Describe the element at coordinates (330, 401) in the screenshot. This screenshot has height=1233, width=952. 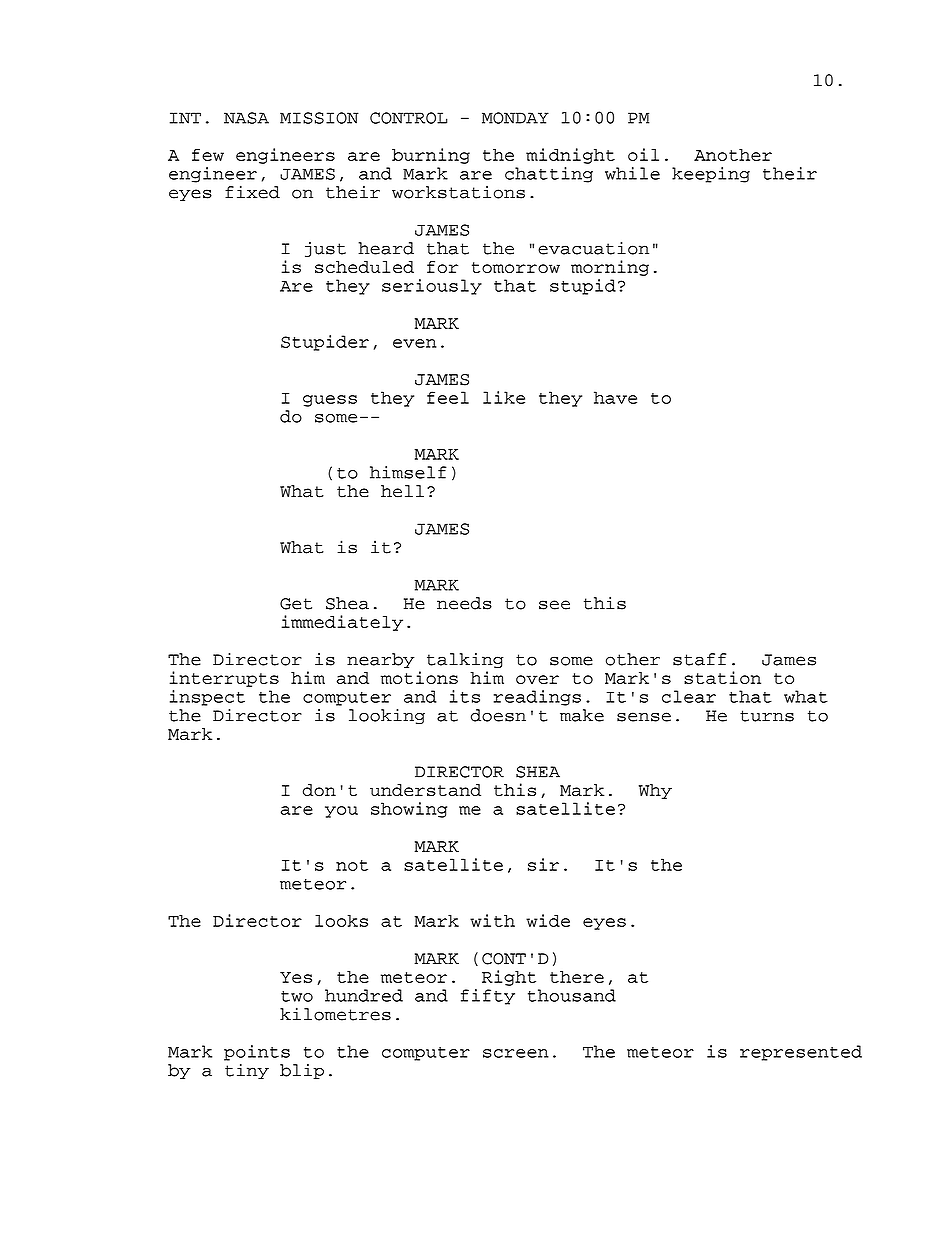
I see `guess` at that location.
